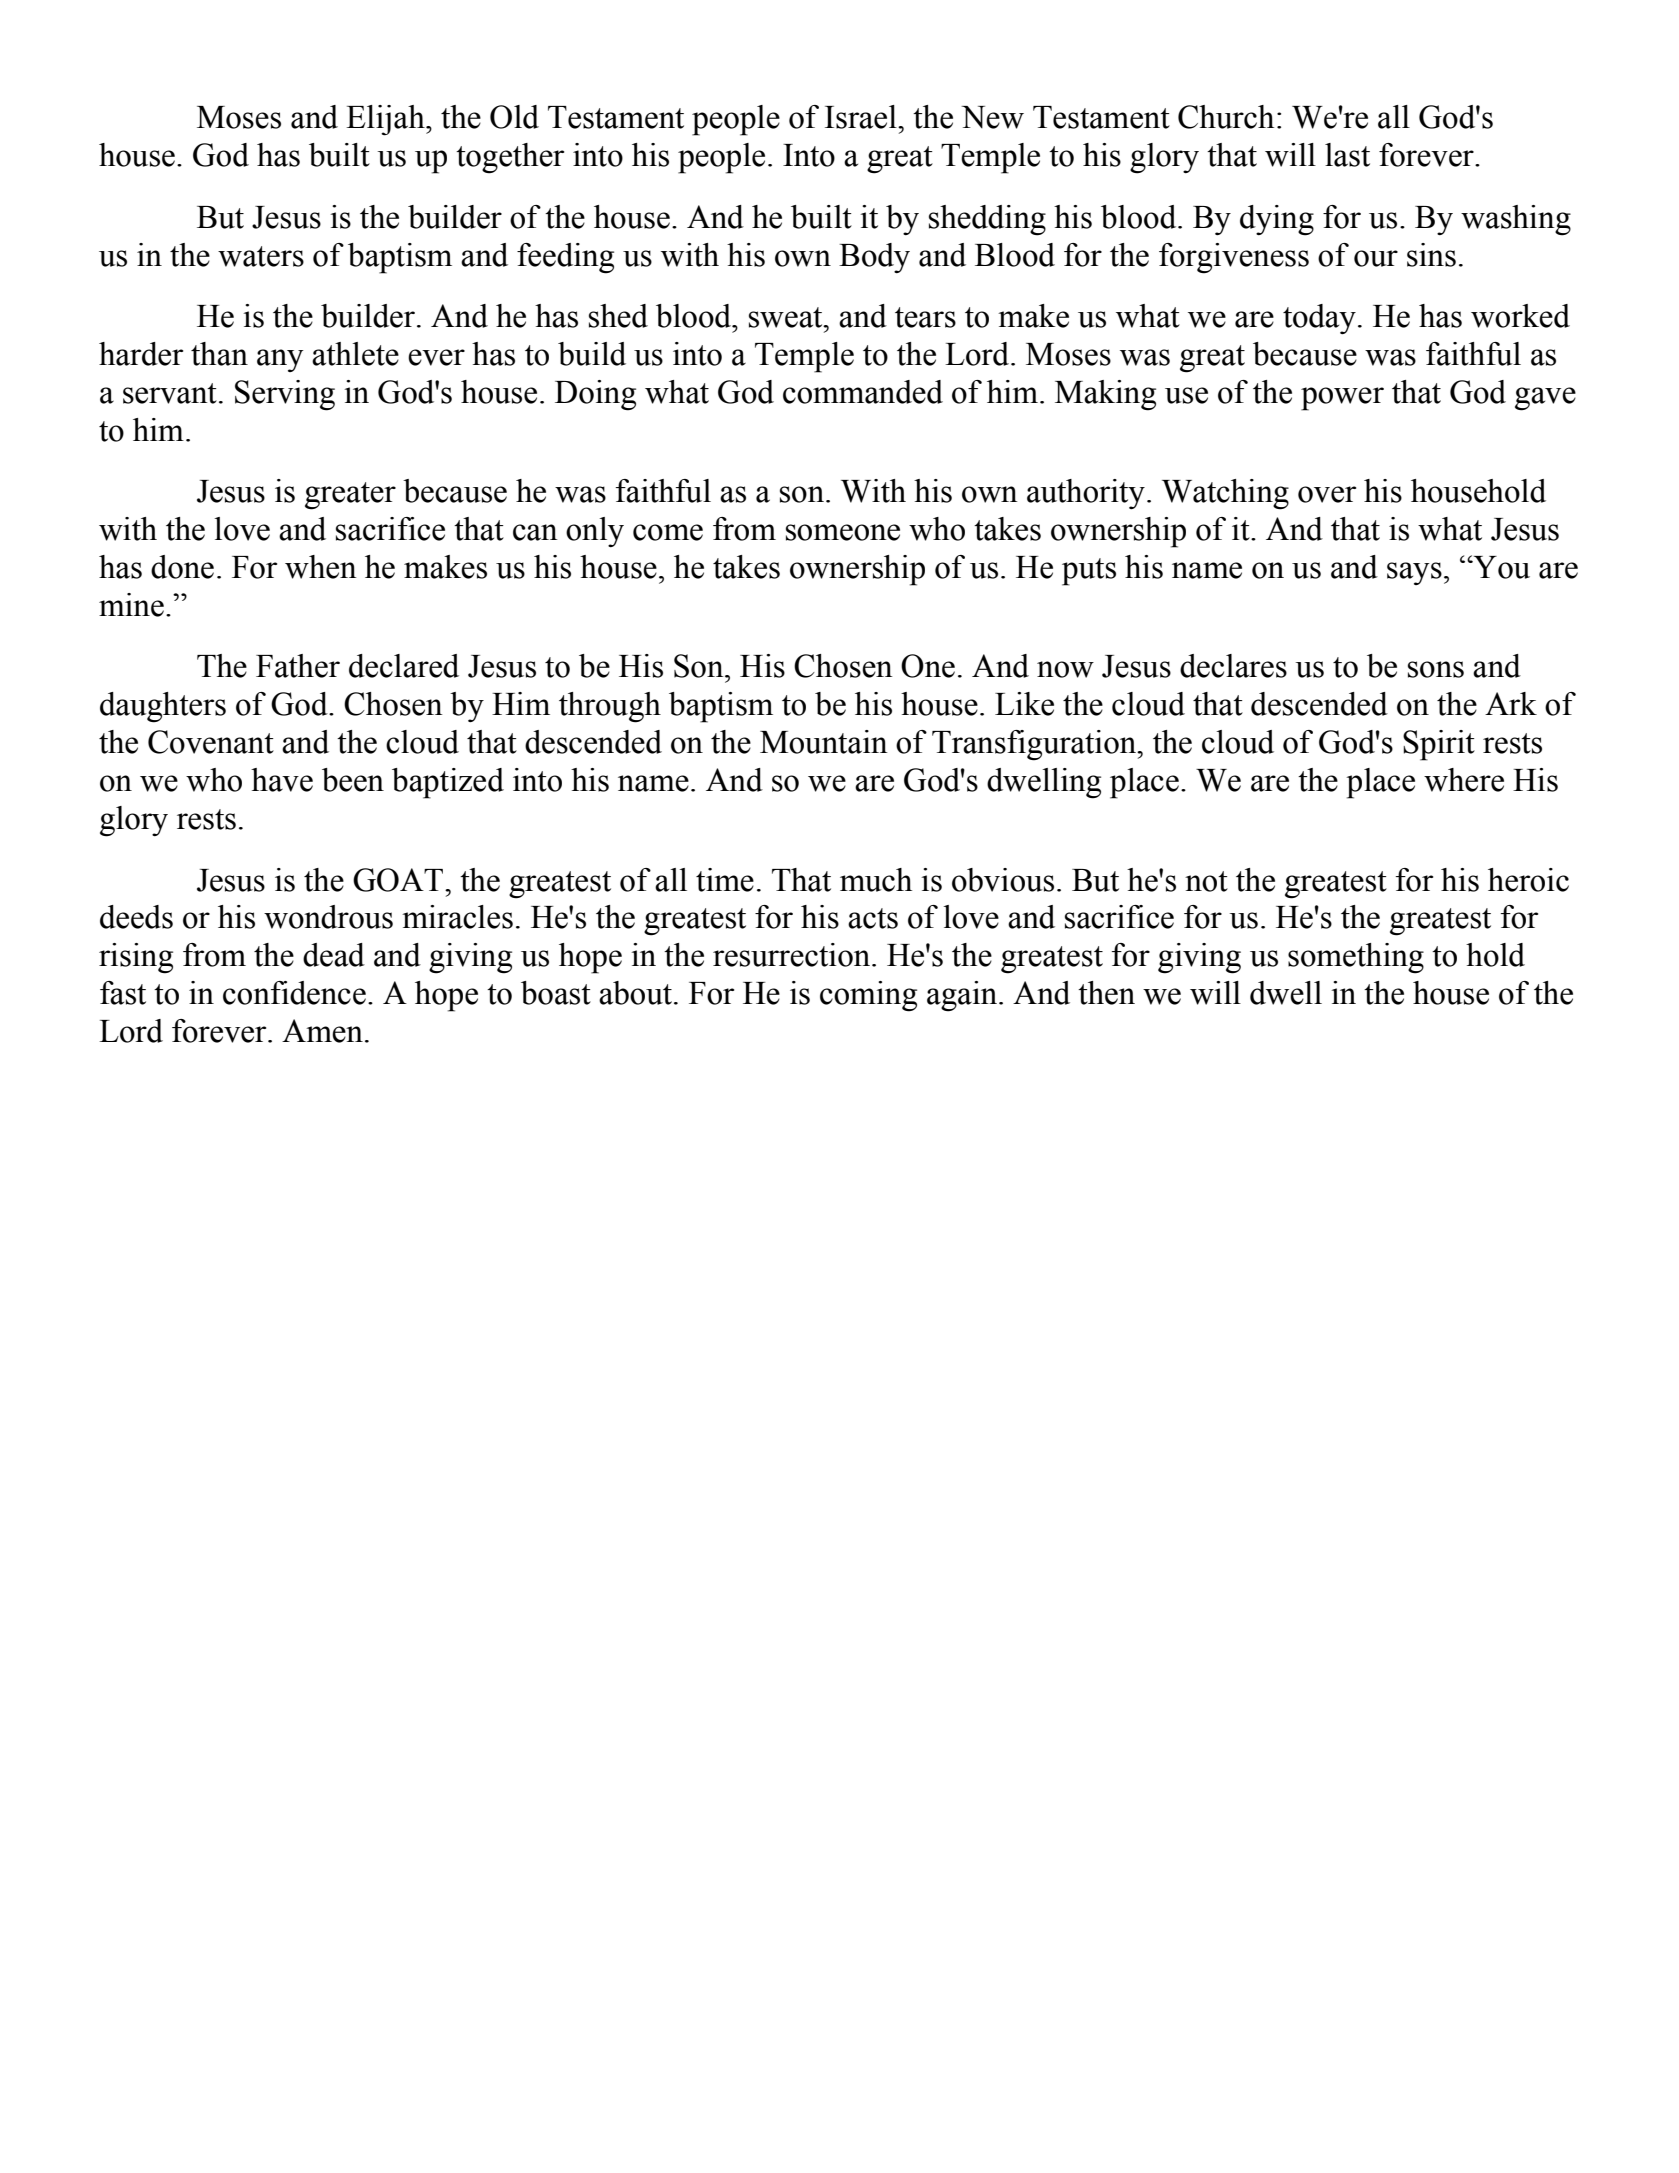  Describe the element at coordinates (1356, 958) in the screenshot. I see `something` at that location.
